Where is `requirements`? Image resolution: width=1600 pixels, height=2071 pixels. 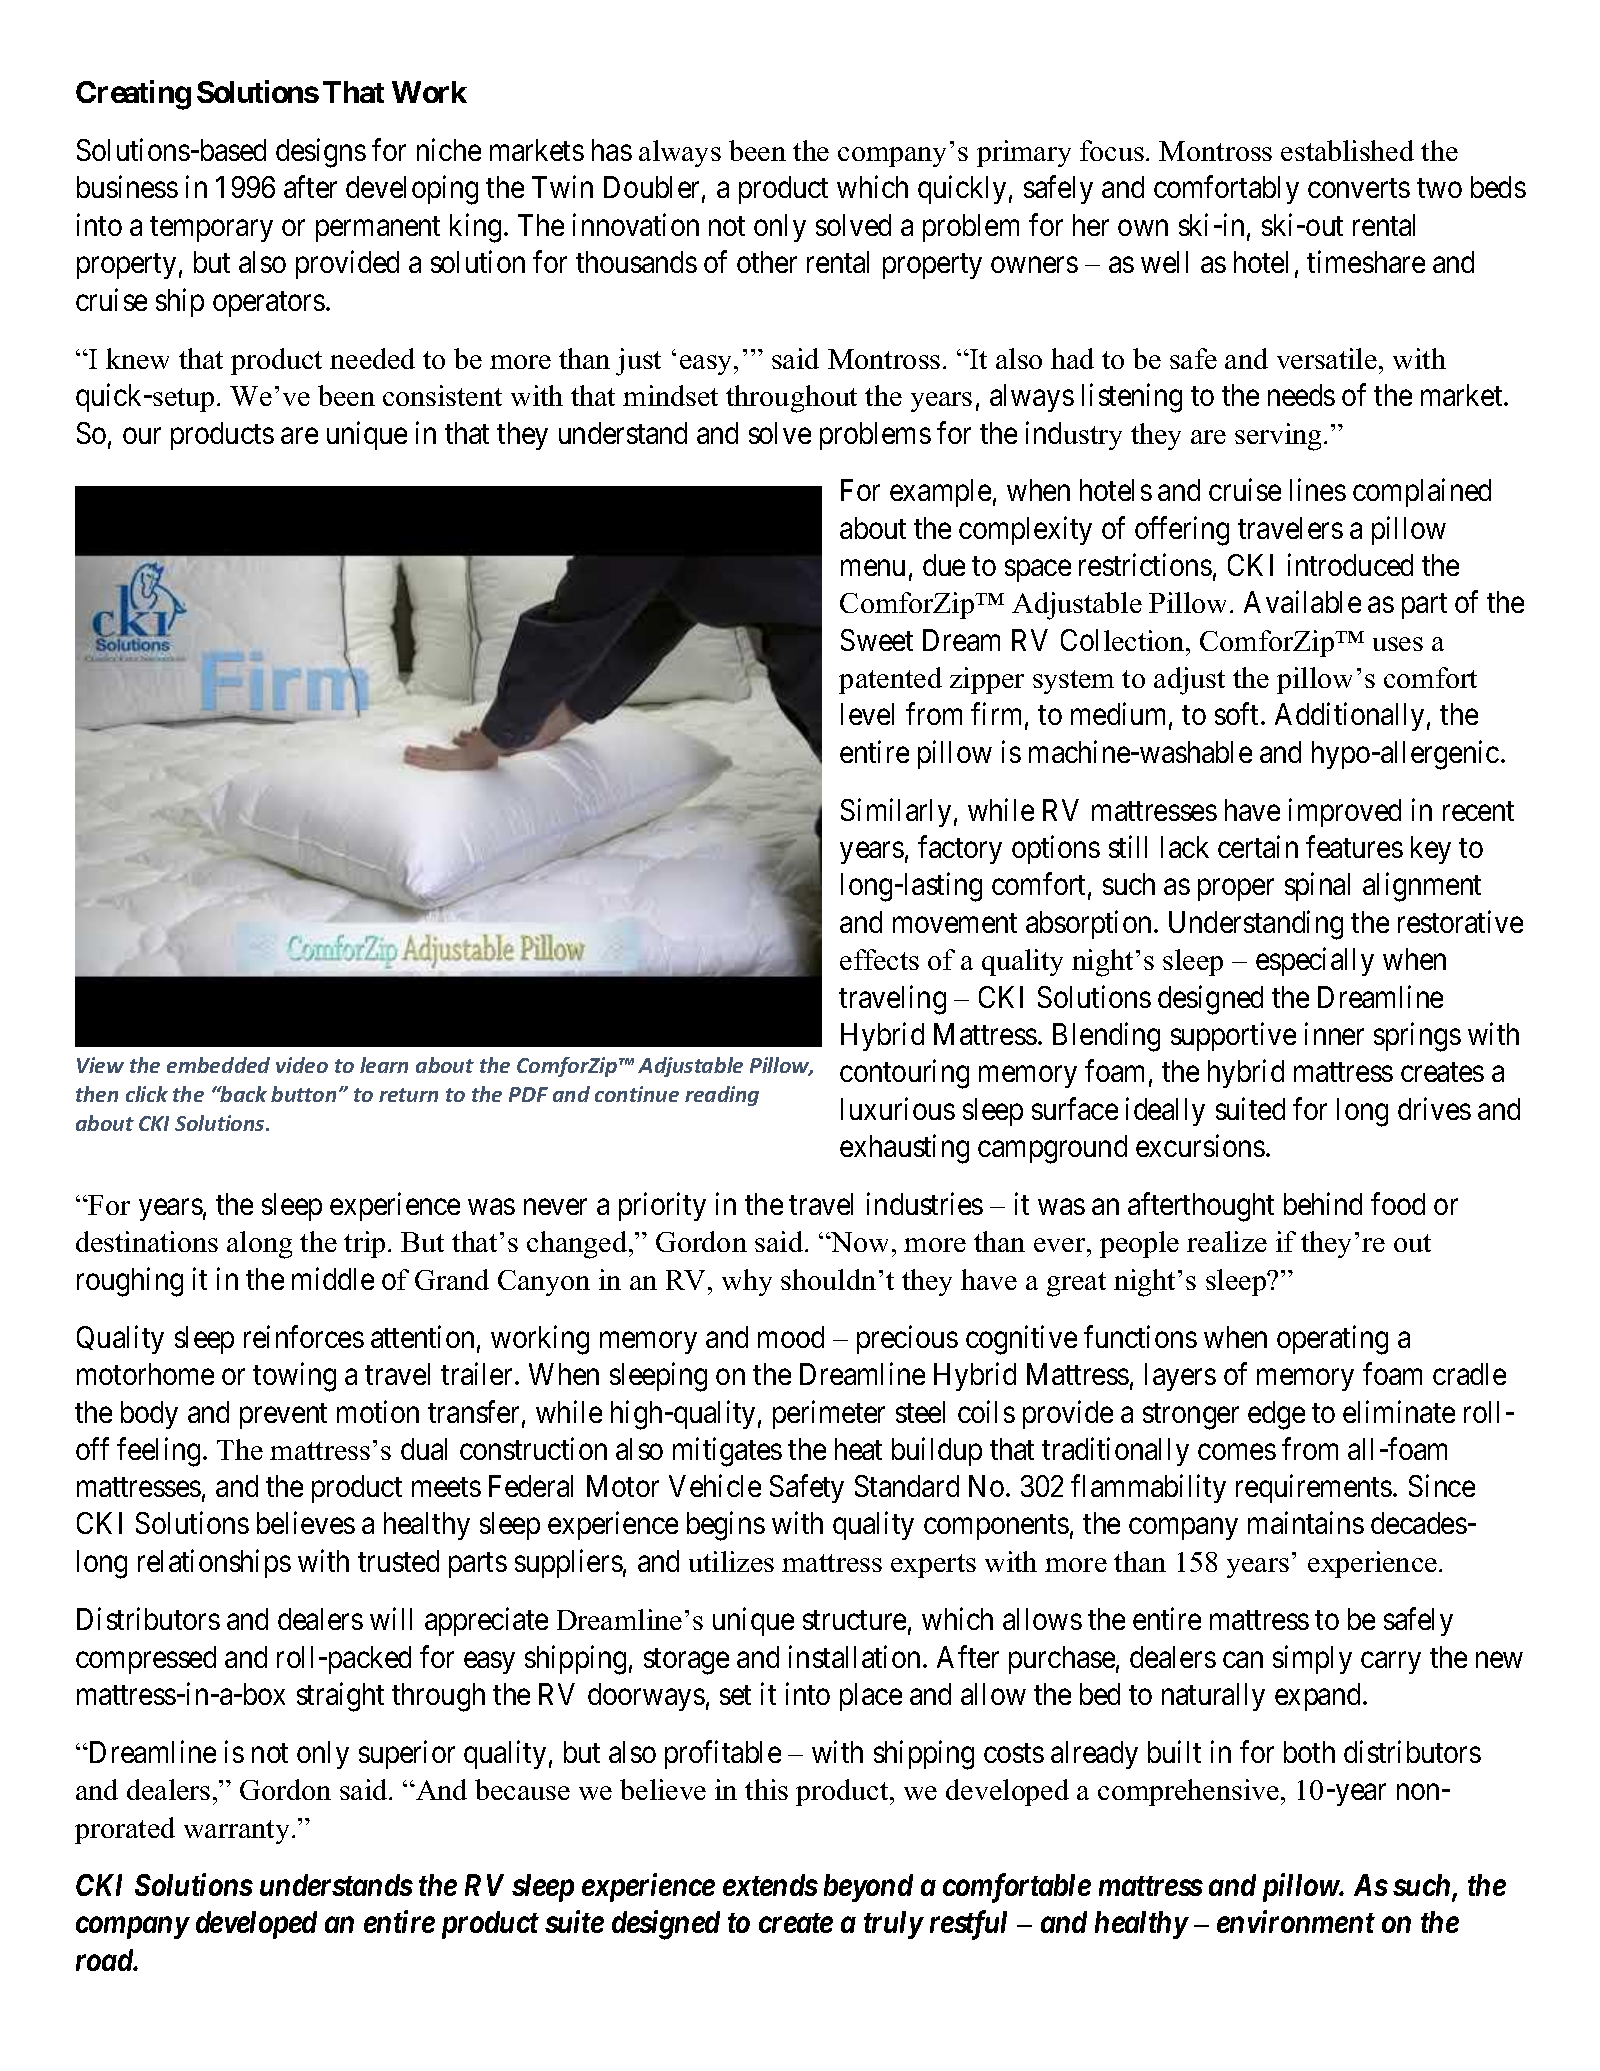
requirements is located at coordinates (1314, 1489).
